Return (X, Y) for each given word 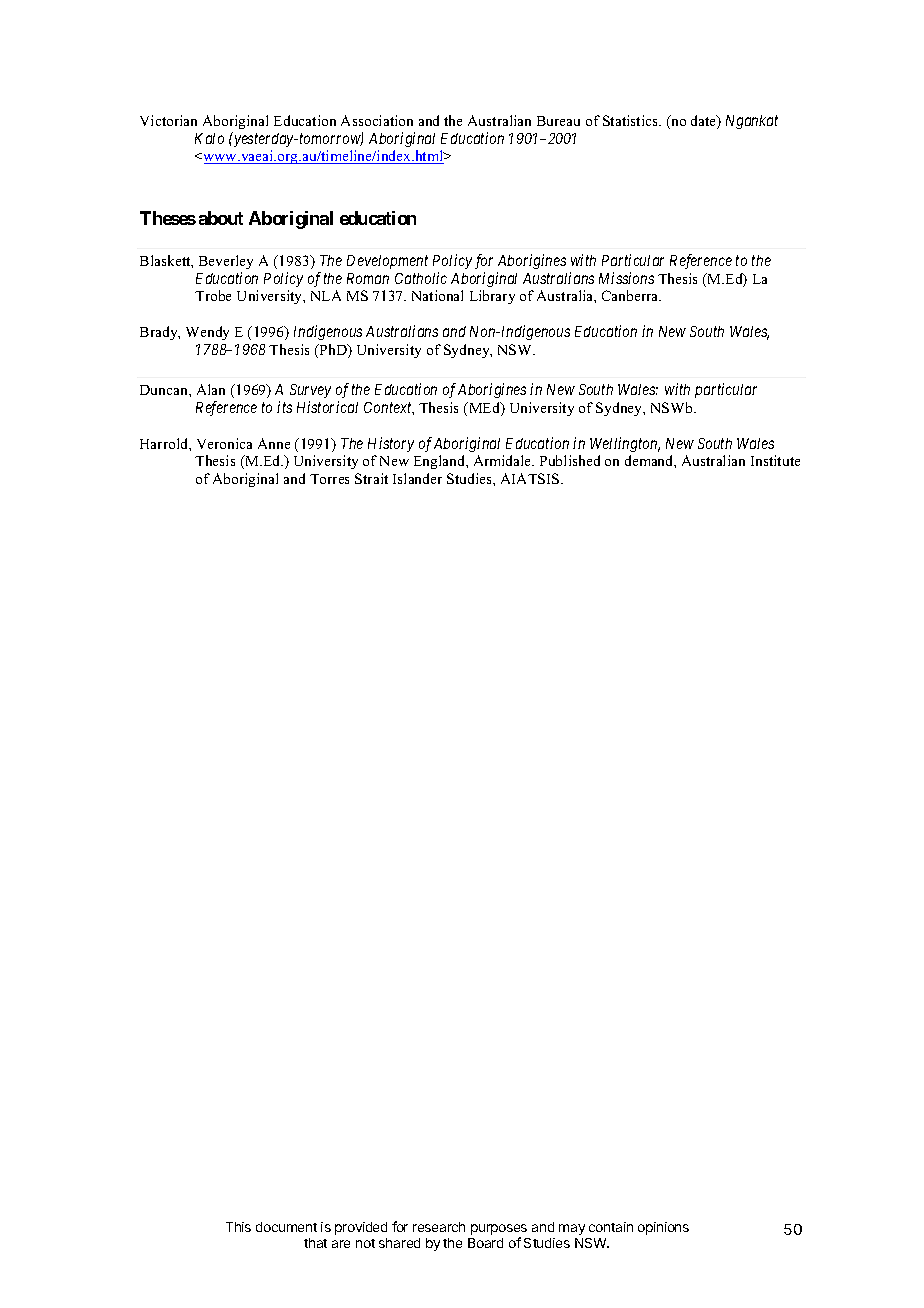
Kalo (209, 138)
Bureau (558, 121)
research (439, 1227)
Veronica (224, 443)
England (441, 462)
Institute (775, 460)
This (238, 1227)
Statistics (631, 120)
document (286, 1227)
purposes (499, 1231)
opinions (663, 1228)
